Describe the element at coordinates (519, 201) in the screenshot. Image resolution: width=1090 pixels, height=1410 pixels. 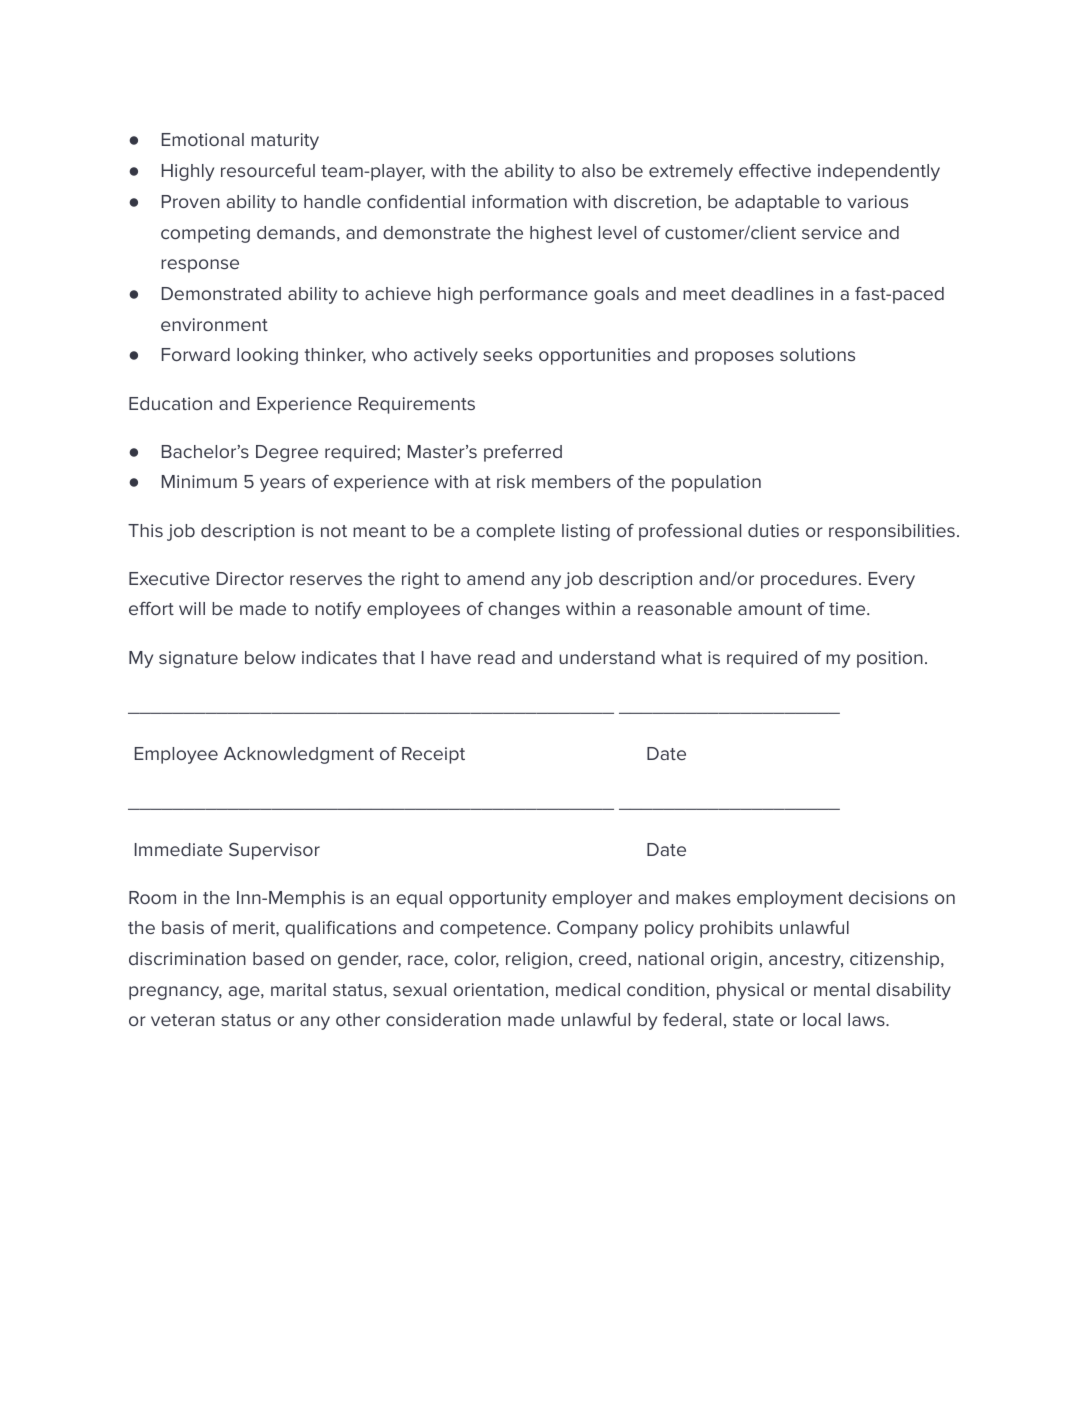
I see `information` at that location.
